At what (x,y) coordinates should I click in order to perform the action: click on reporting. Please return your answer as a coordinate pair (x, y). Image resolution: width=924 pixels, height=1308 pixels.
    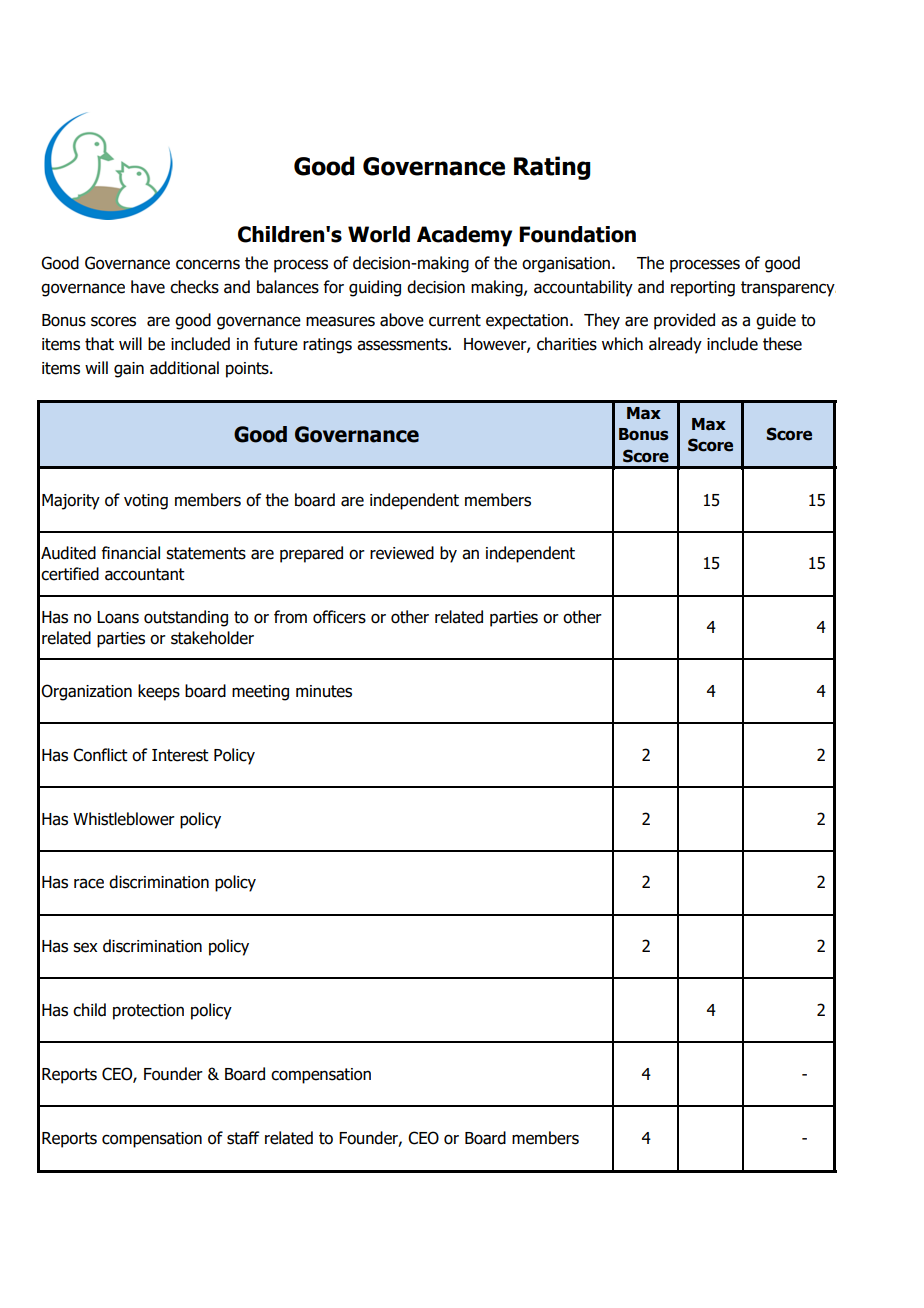
    Looking at the image, I should click on (703, 289).
